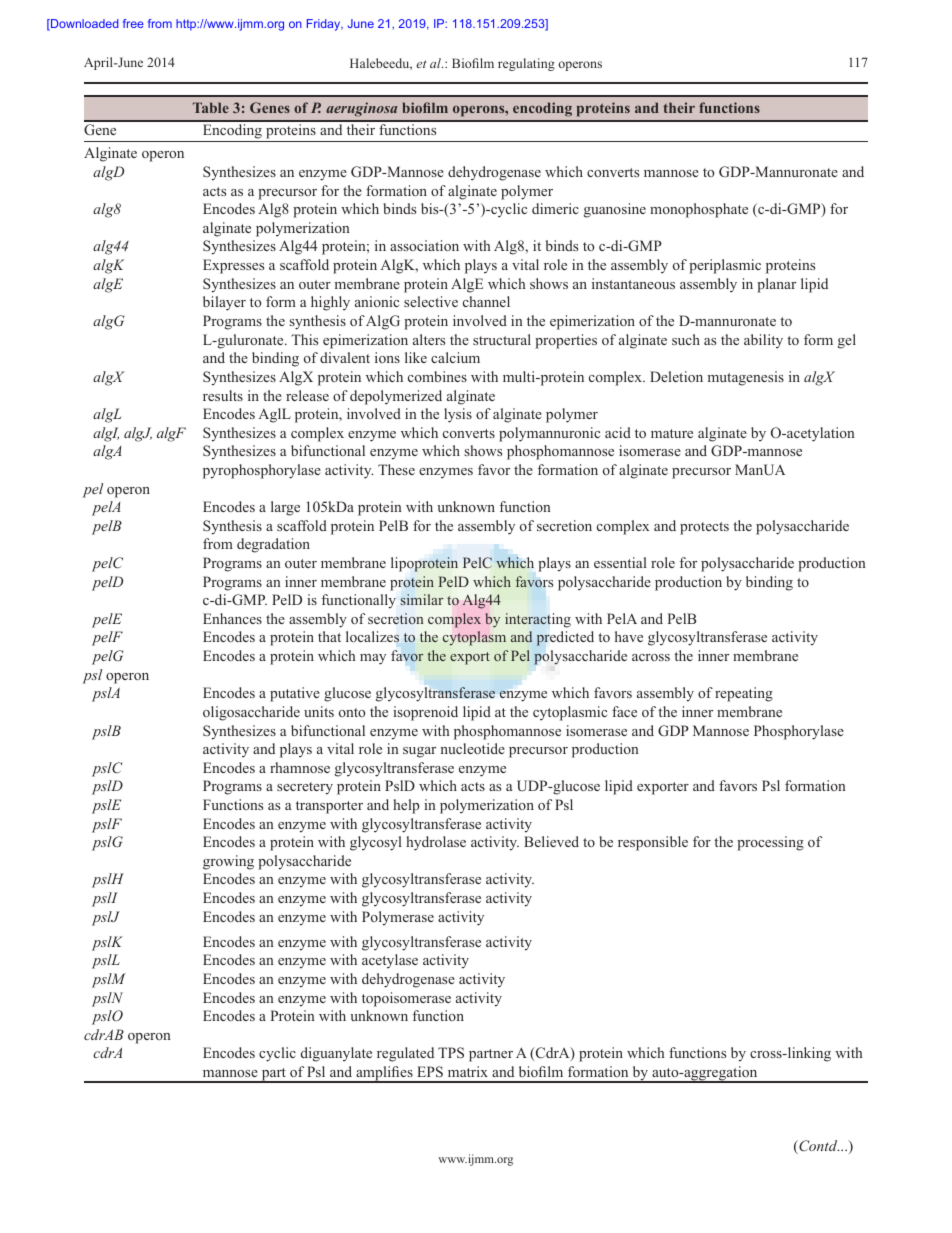 This screenshot has width=952, height=1233. What do you see at coordinates (251, 713) in the screenshot?
I see `oligosaccharide` at bounding box center [251, 713].
